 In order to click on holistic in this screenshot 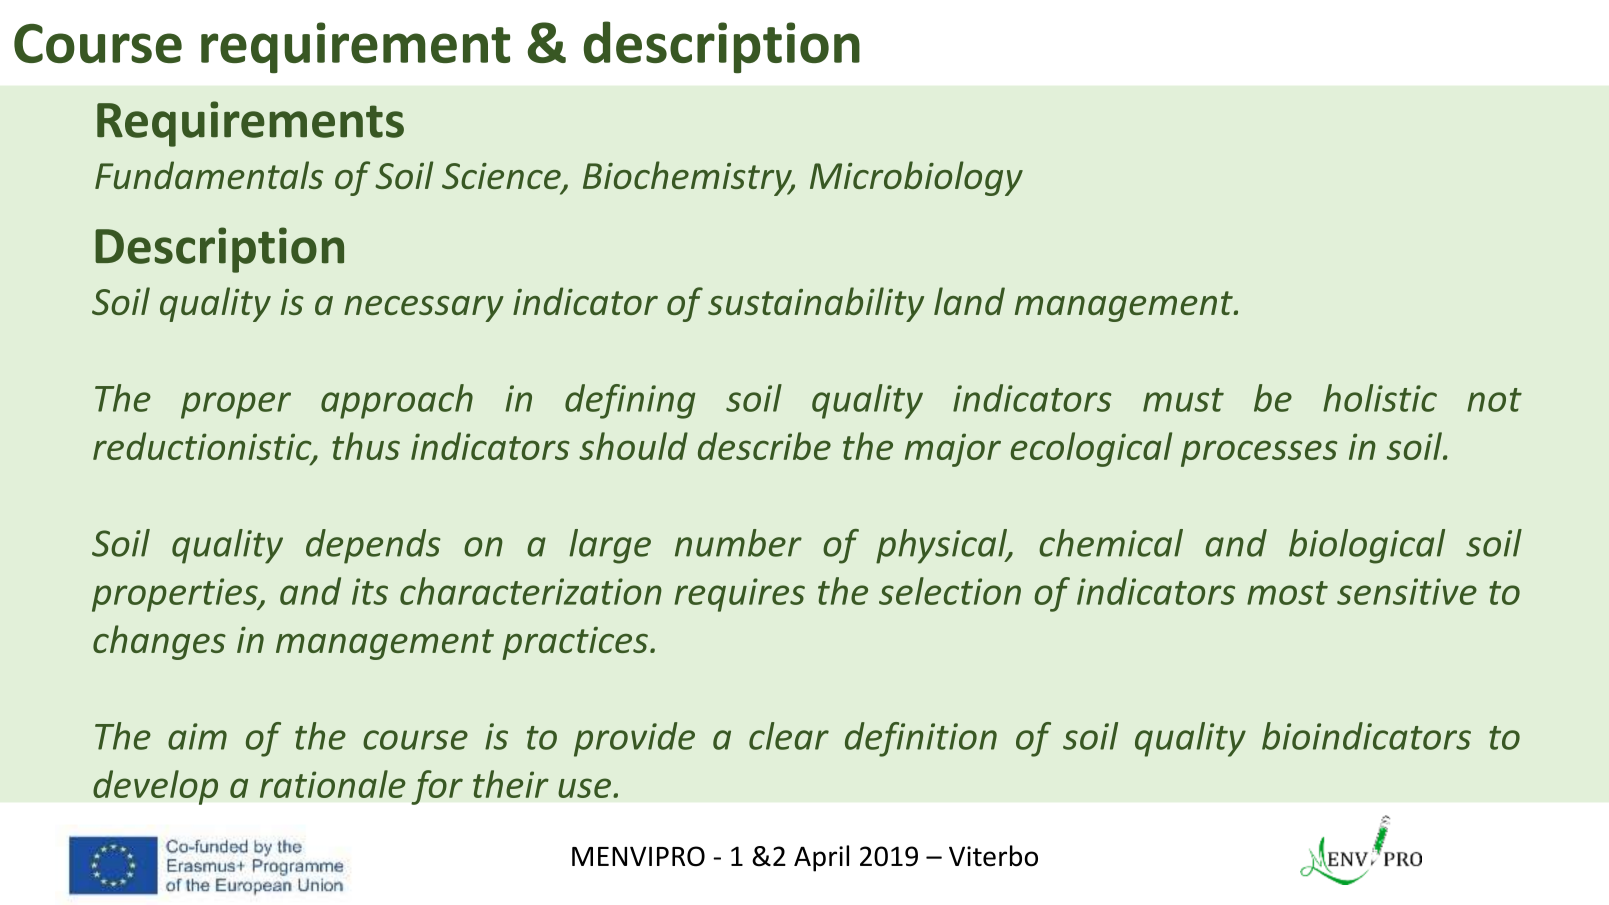, I will do `click(1380, 398)`.
